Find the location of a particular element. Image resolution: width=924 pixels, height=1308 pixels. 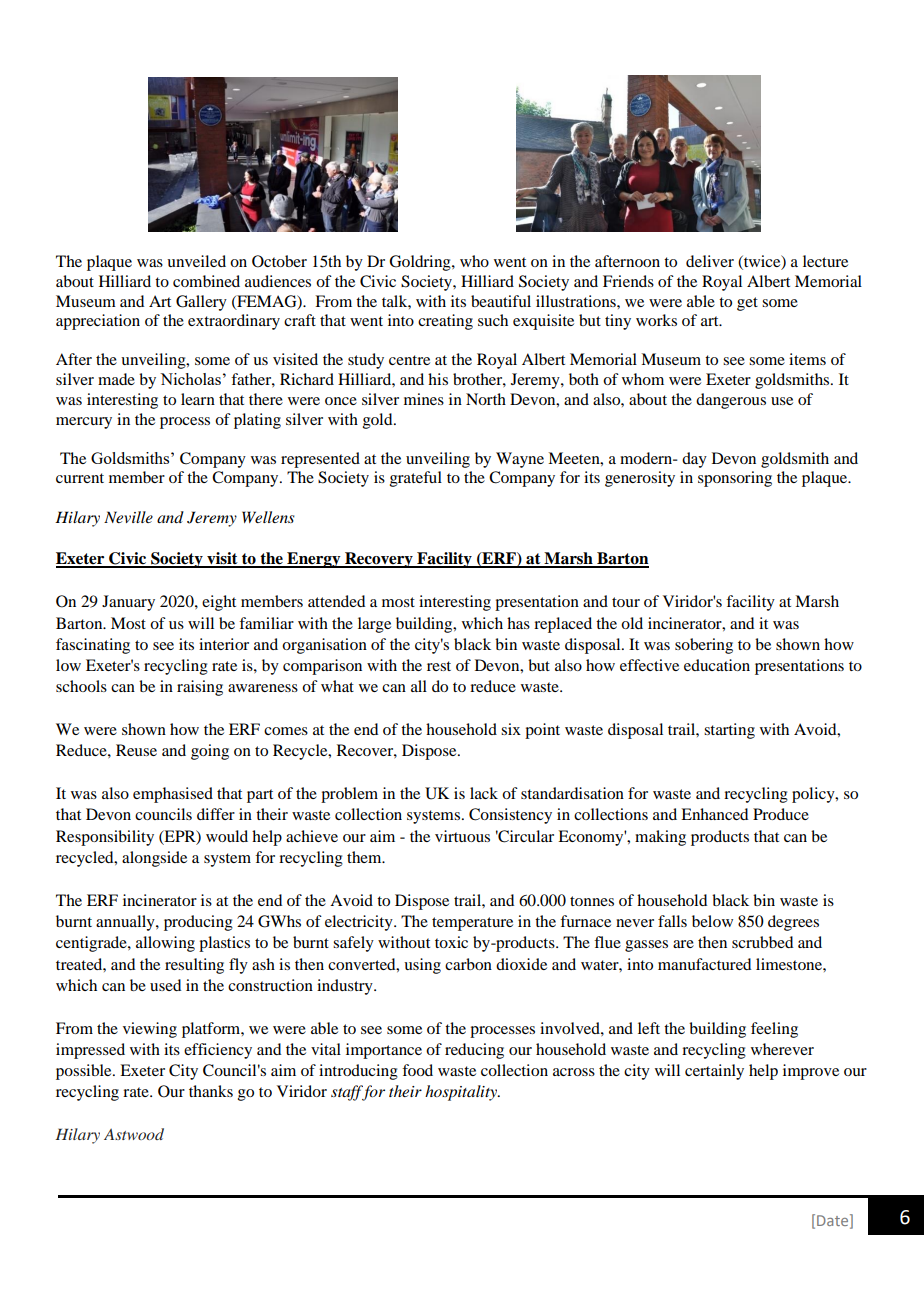

get is located at coordinates (747, 304).
